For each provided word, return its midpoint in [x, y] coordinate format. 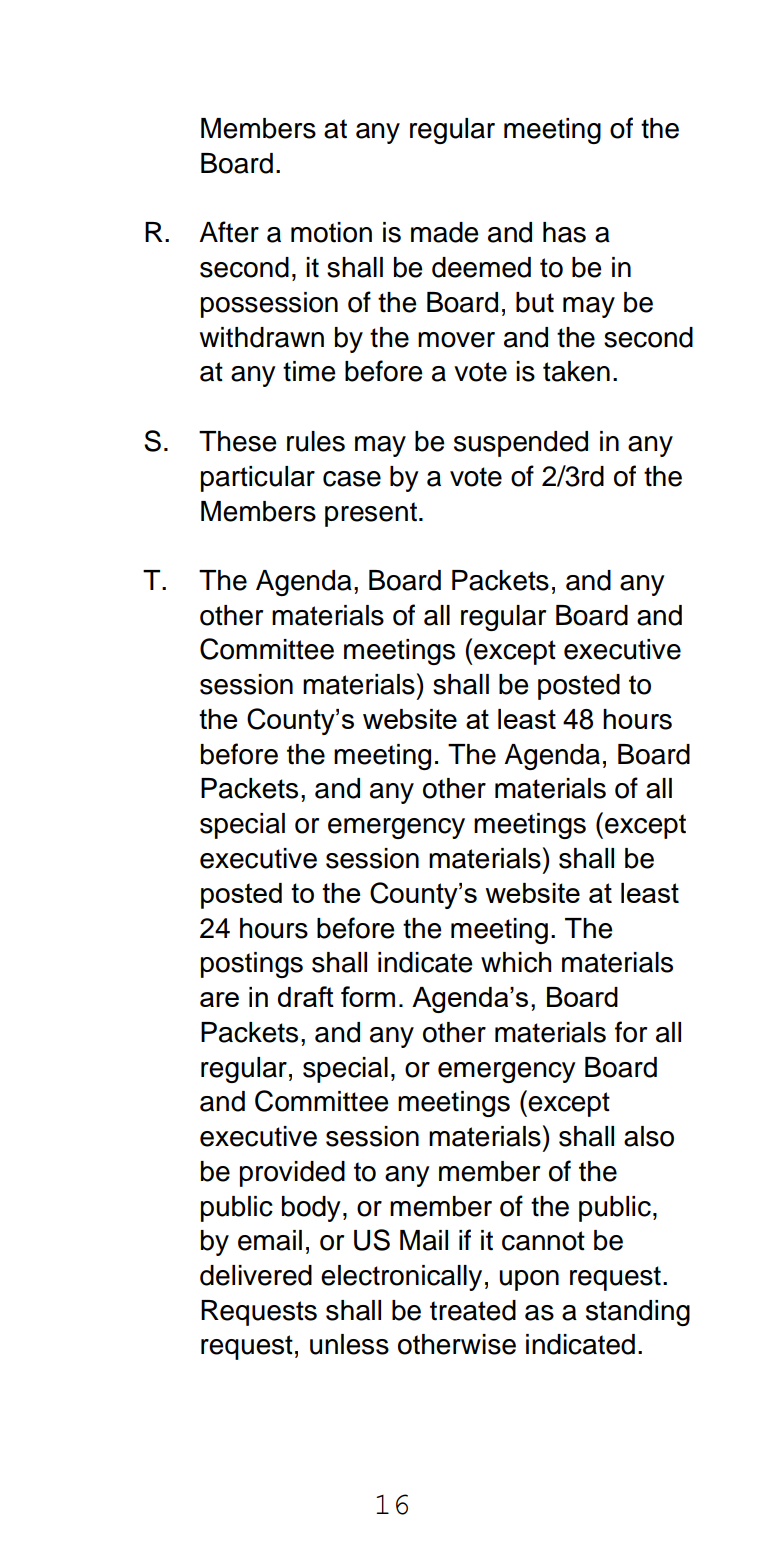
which [516, 962]
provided [292, 1174]
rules [316, 441]
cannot [543, 1241]
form [368, 996]
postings [252, 965]
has [564, 232]
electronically [401, 1278]
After [229, 232]
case [352, 479]
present [371, 514]
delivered [256, 1275]
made [445, 232]
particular [258, 479]
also [649, 1136]
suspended [521, 444]
